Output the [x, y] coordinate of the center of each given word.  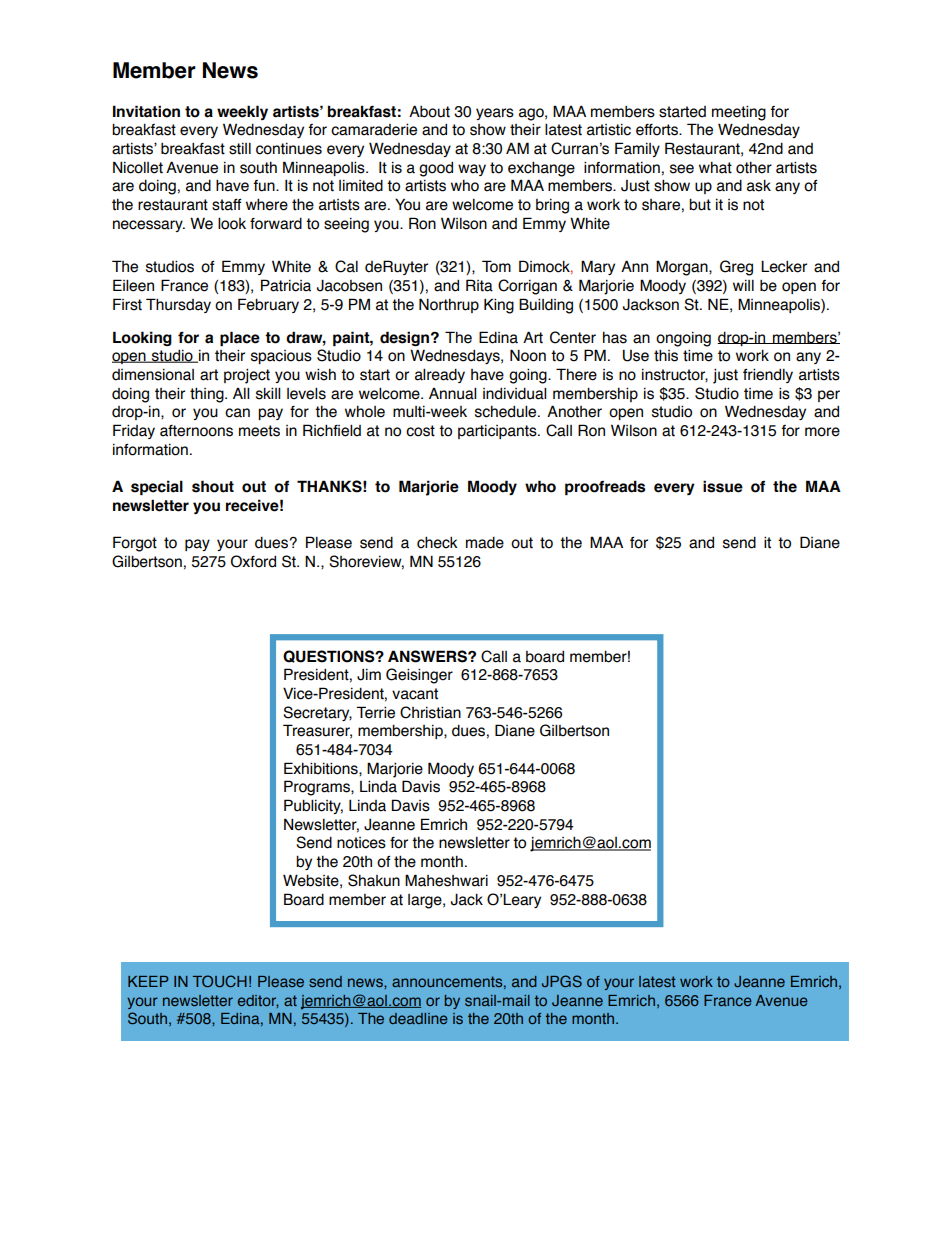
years [495, 114]
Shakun [374, 880]
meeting [739, 113]
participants [498, 431]
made [485, 542]
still [240, 148]
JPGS [562, 981]
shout [213, 486]
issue [723, 486]
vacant [415, 694]
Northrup [449, 305]
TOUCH [220, 981]
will [743, 285]
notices [361, 843]
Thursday [178, 305]
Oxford [253, 561]
